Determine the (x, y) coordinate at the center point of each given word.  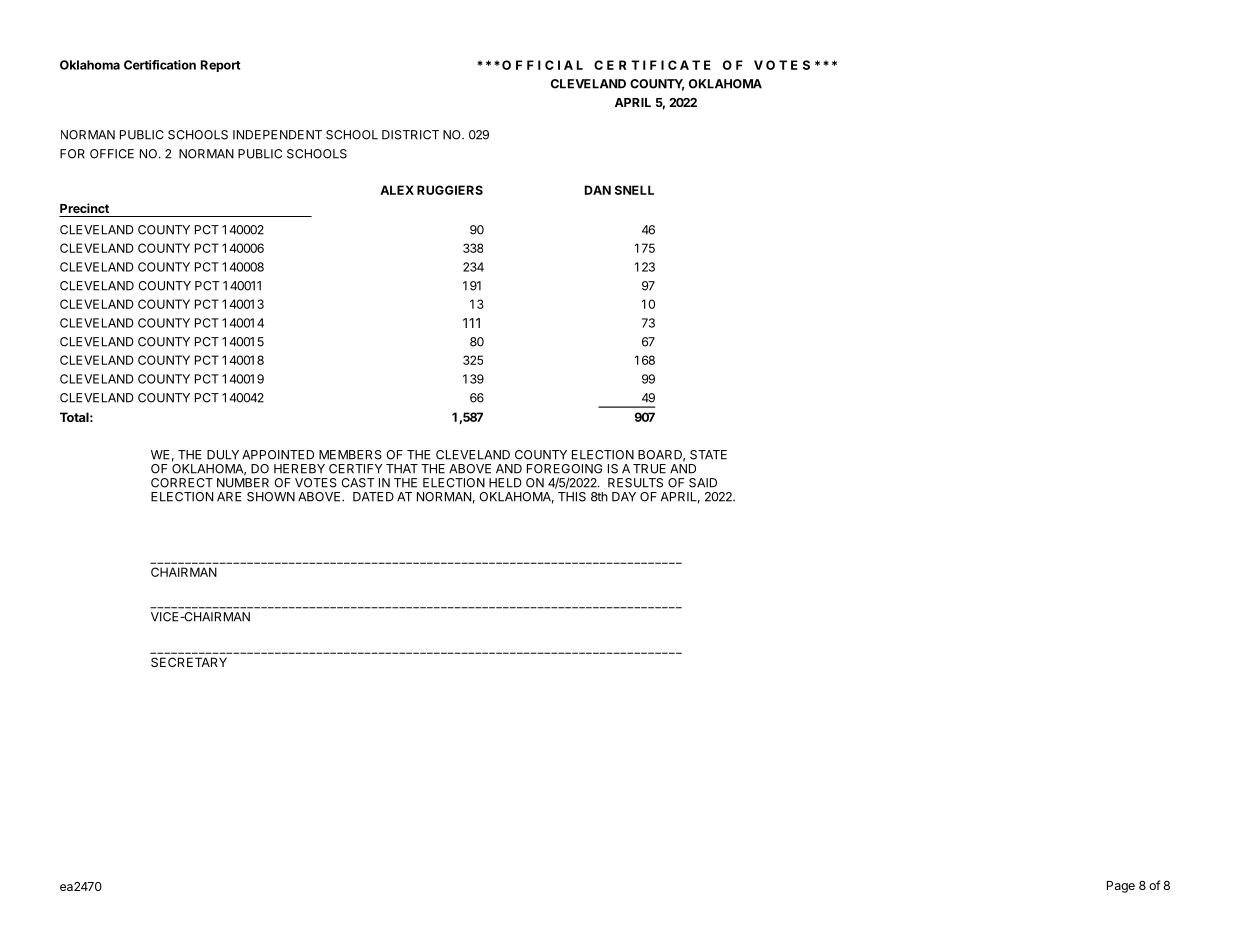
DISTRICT (410, 135)
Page (1121, 887)
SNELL (634, 190)
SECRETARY (189, 662)
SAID (703, 483)
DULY (223, 455)
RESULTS (635, 483)
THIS (572, 497)
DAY (624, 497)
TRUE (649, 469)
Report (220, 66)
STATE (708, 455)
